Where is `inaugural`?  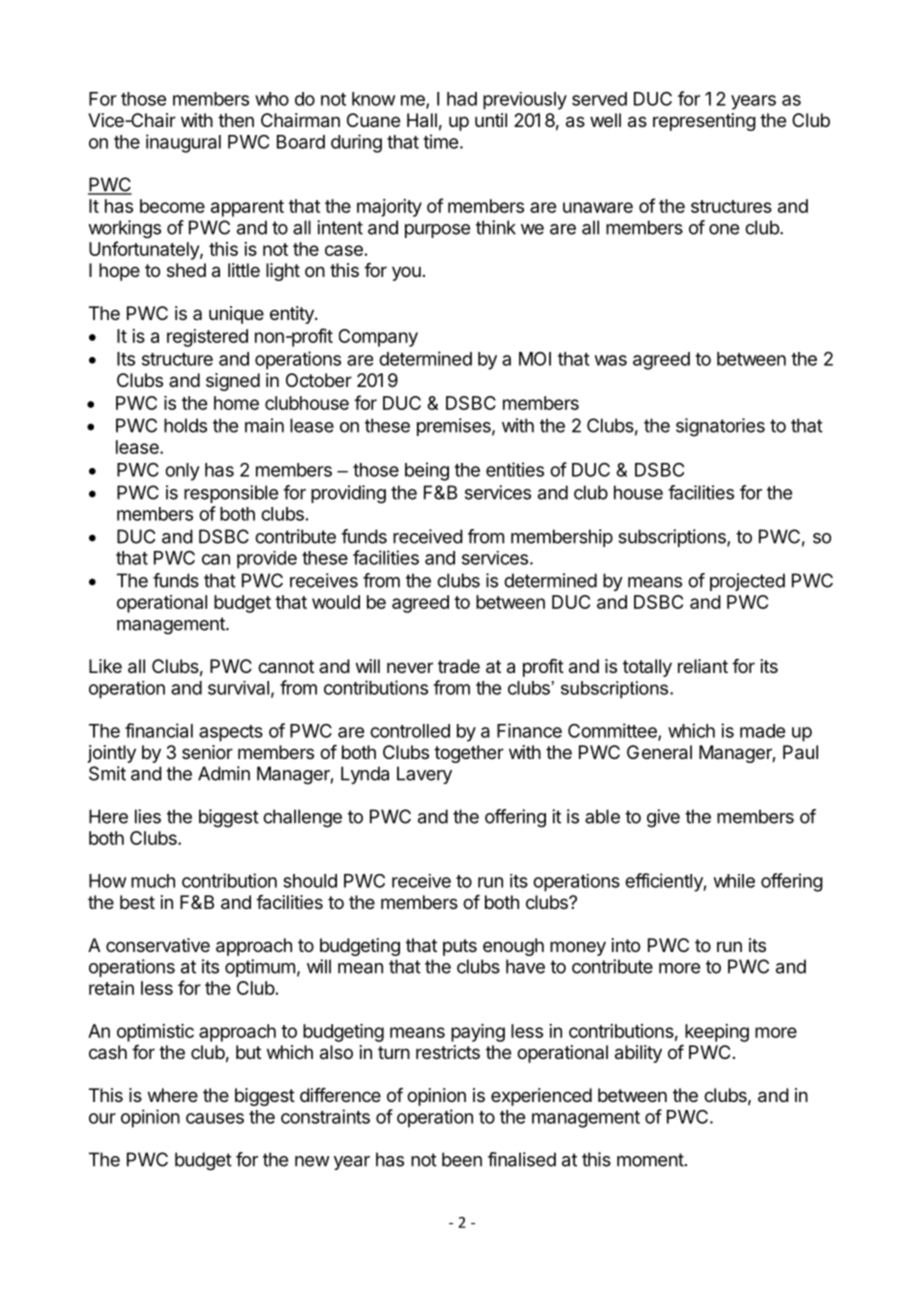 inaugural is located at coordinates (183, 143).
